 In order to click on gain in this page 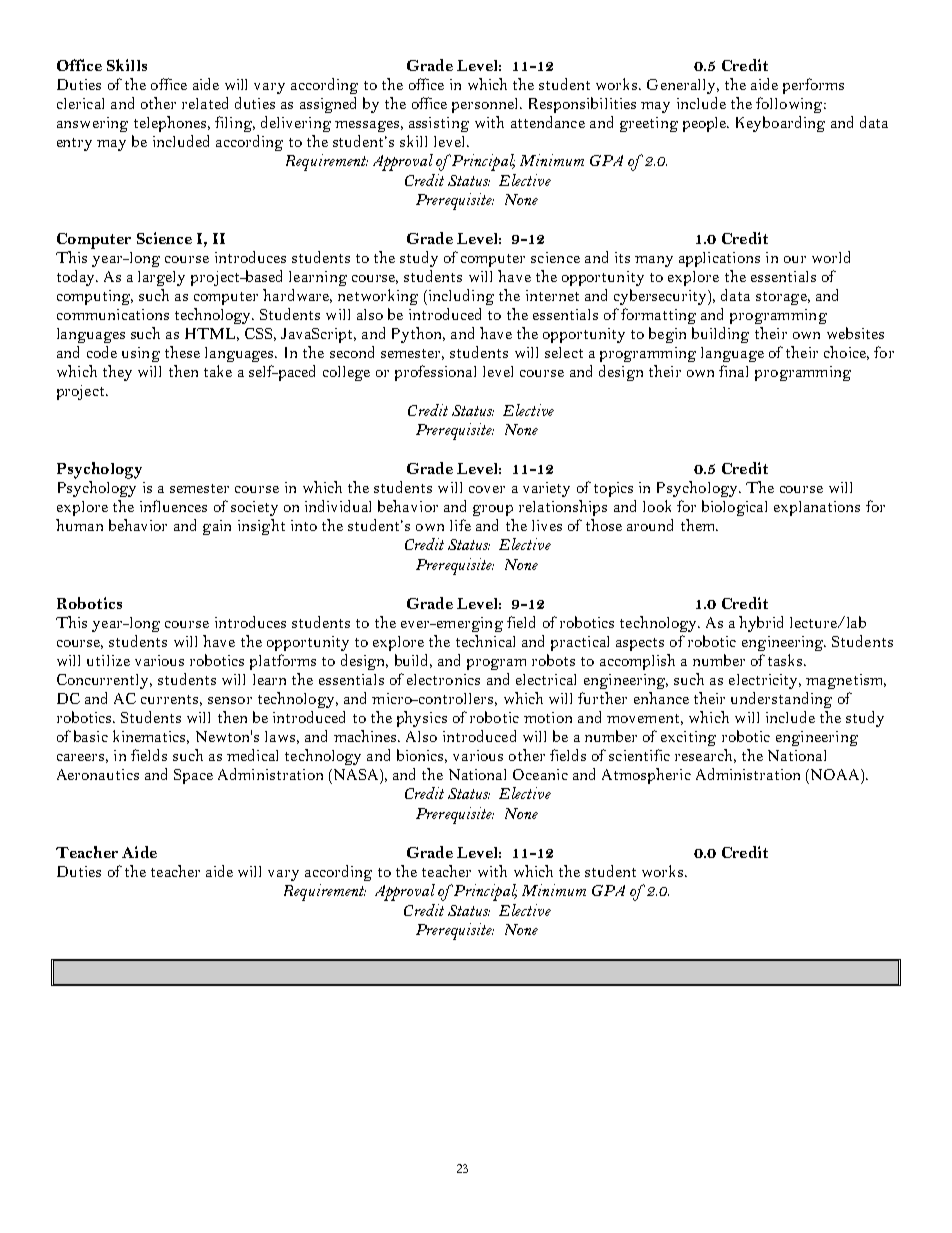, I will do `click(217, 527)`.
